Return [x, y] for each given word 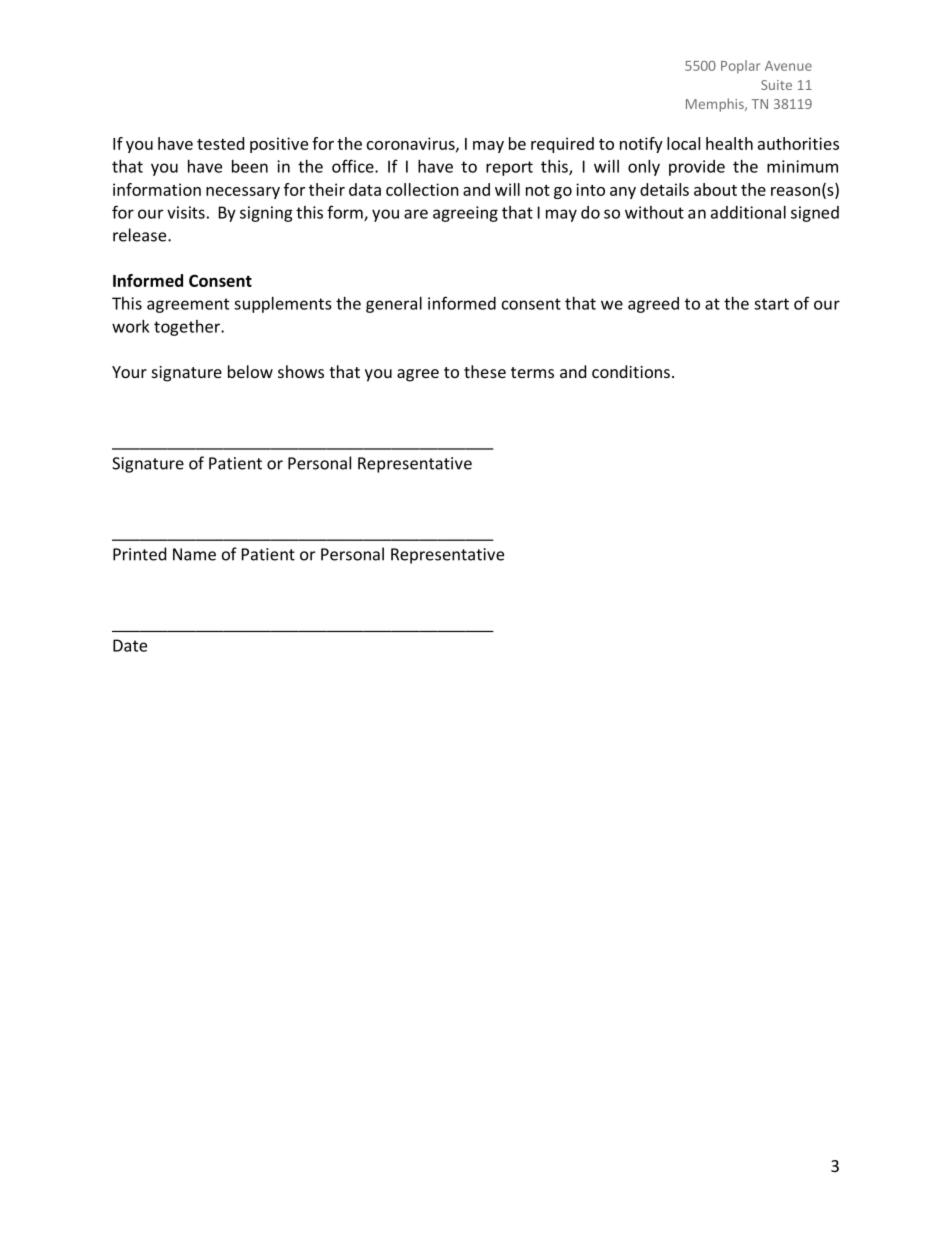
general [394, 305]
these [485, 371]
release [141, 235]
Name [194, 554]
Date [130, 645]
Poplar [740, 67]
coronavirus [412, 144]
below [250, 371]
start [771, 304]
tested [220, 143]
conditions [631, 371]
